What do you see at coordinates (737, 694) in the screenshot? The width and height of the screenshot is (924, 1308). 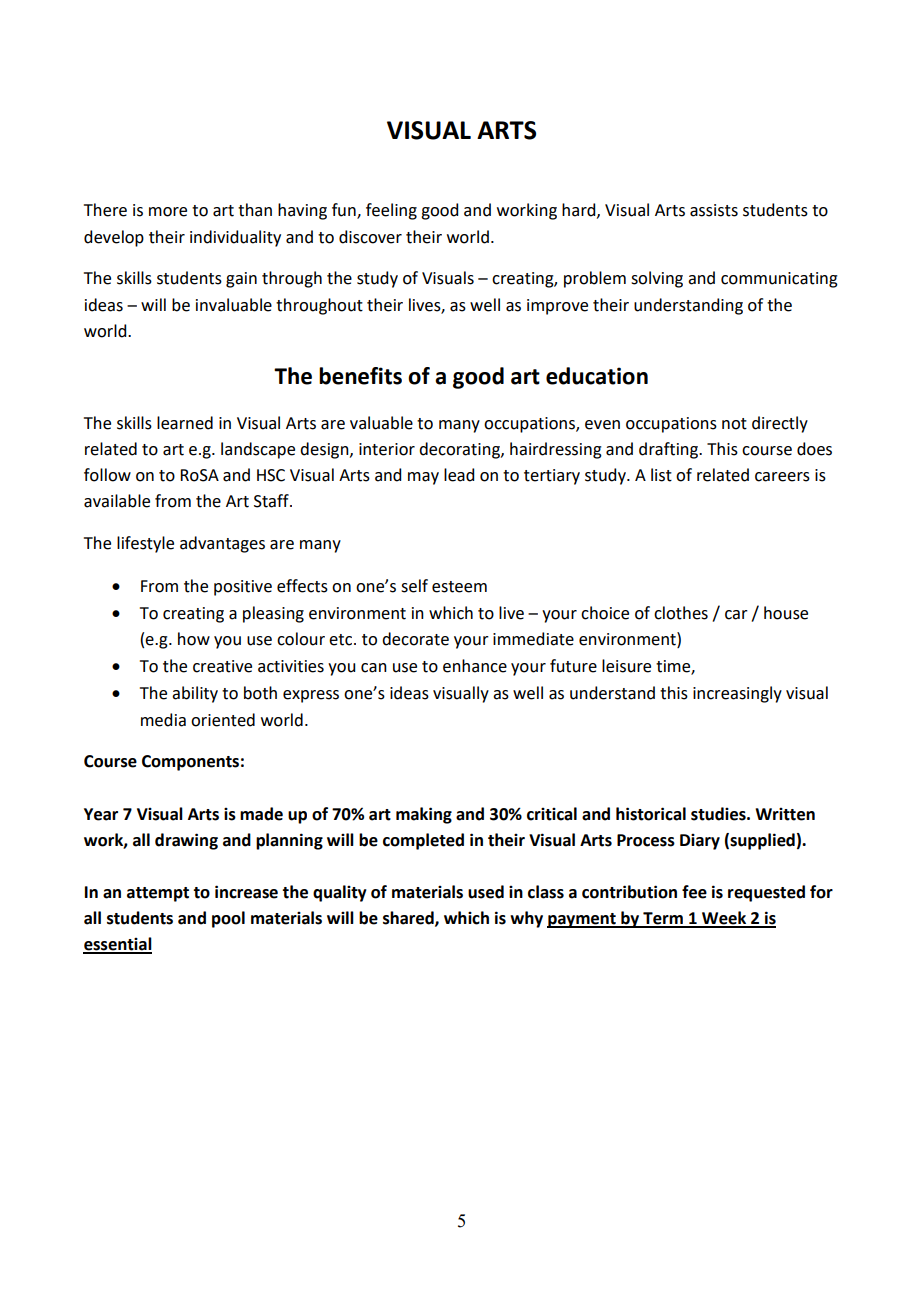 I see `increasingly` at bounding box center [737, 694].
